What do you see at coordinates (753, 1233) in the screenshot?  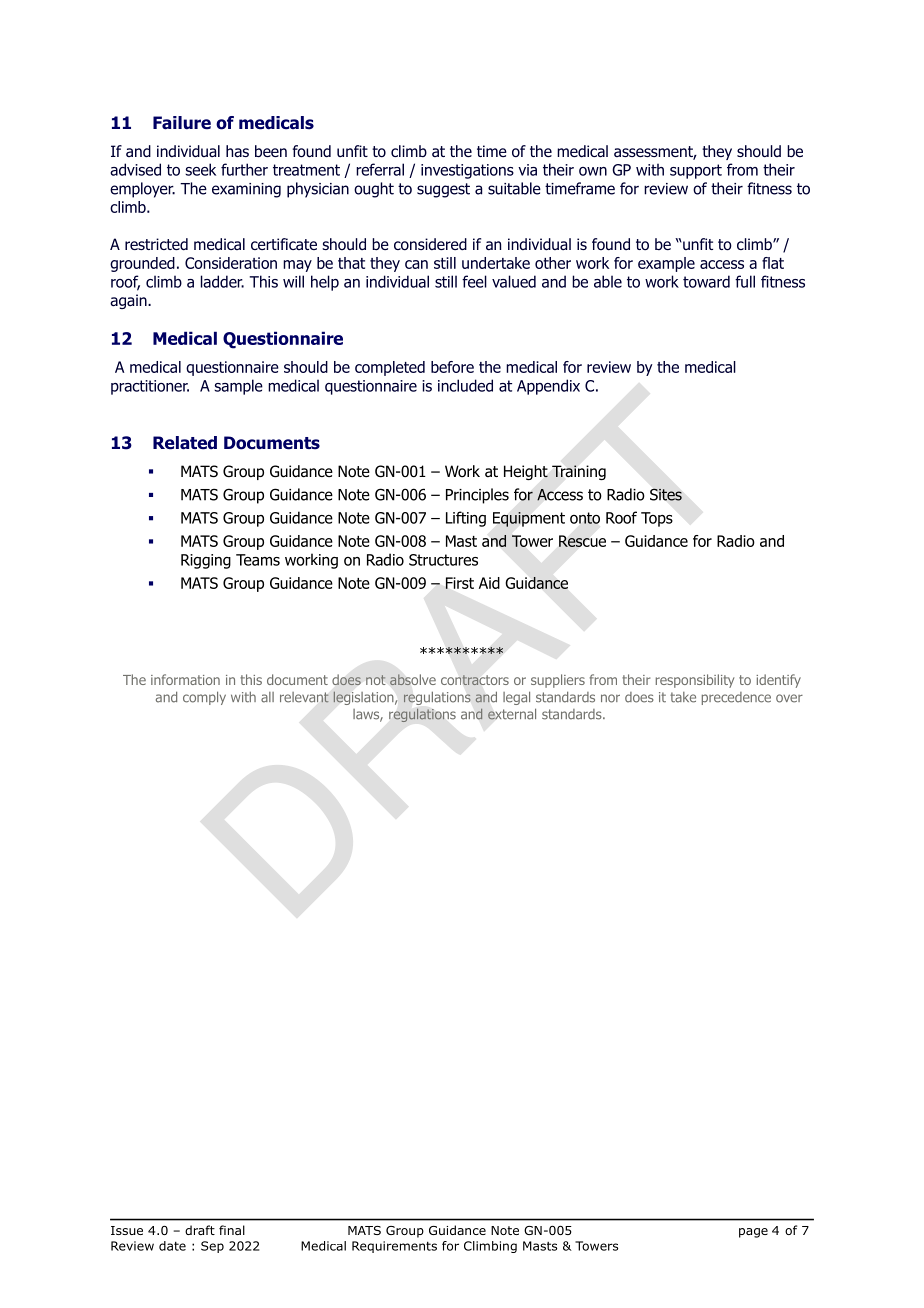 I see `page` at bounding box center [753, 1233].
